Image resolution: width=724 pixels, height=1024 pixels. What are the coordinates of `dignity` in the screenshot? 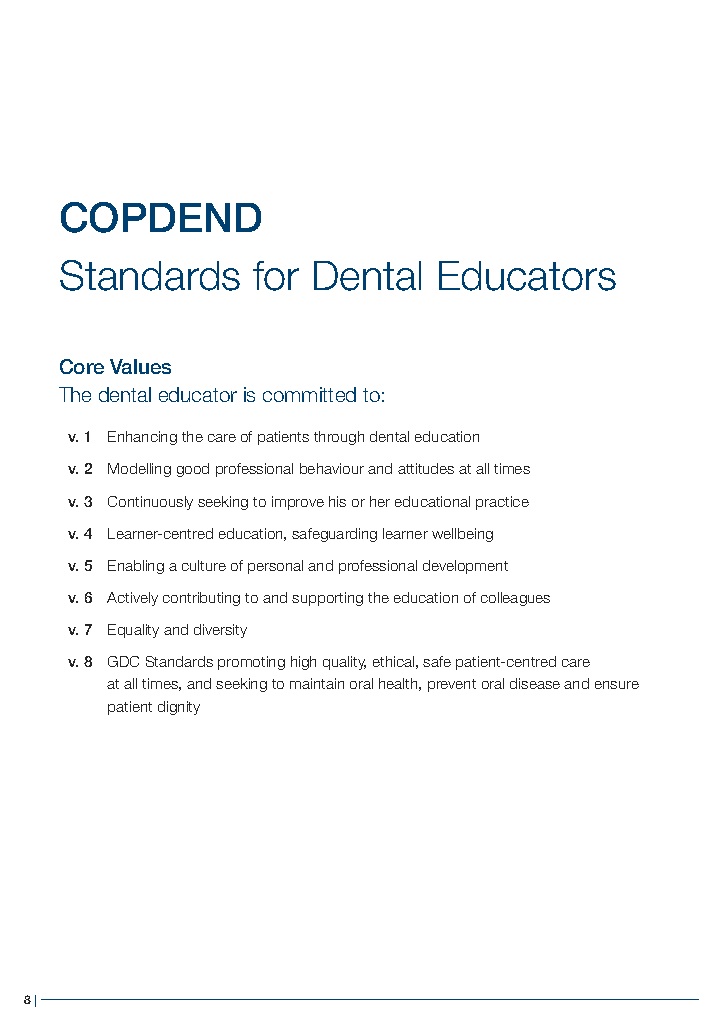 It's located at (179, 708).
